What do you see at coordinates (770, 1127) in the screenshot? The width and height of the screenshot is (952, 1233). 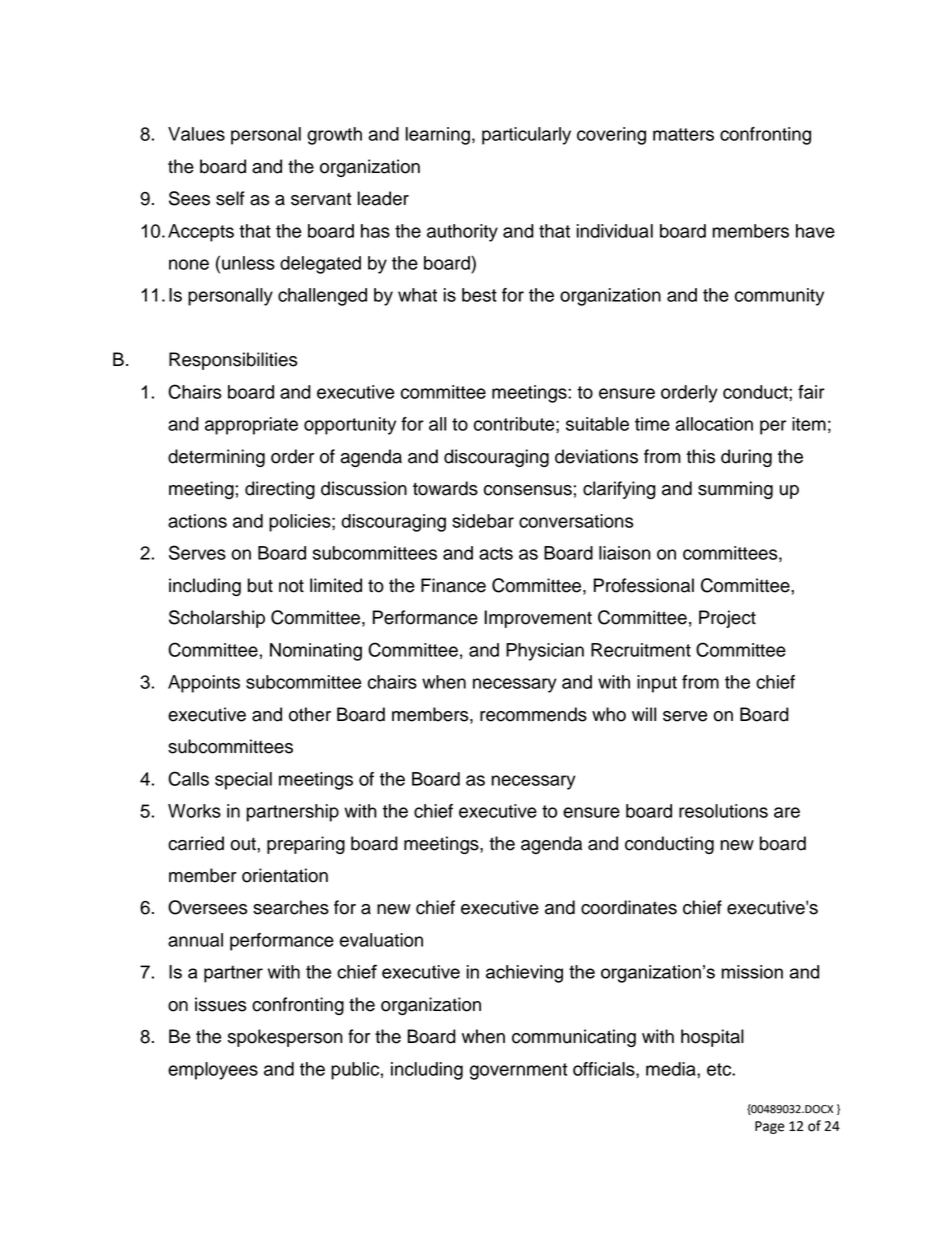 I see `Page` at bounding box center [770, 1127].
